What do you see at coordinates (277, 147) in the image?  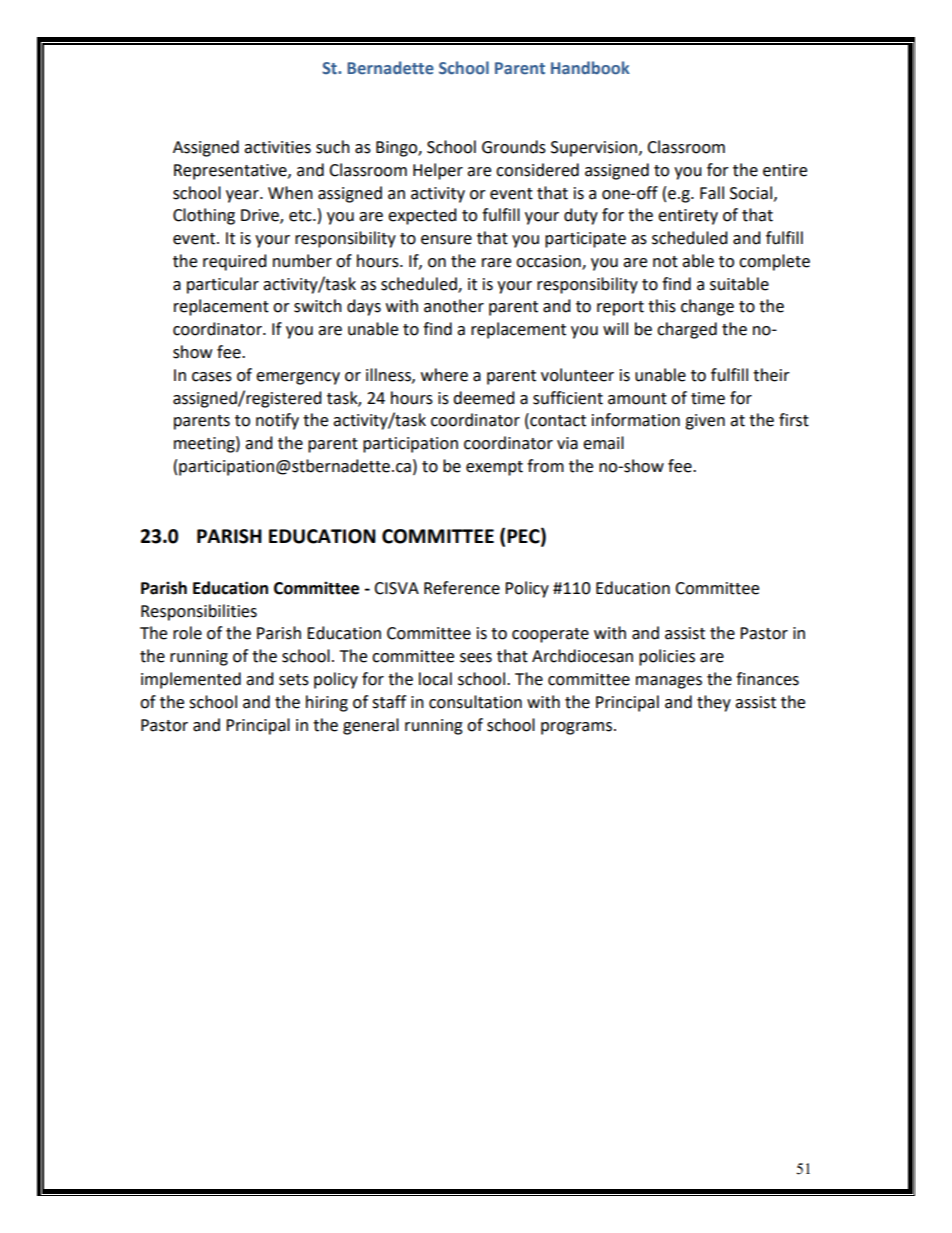 I see `activities` at bounding box center [277, 147].
